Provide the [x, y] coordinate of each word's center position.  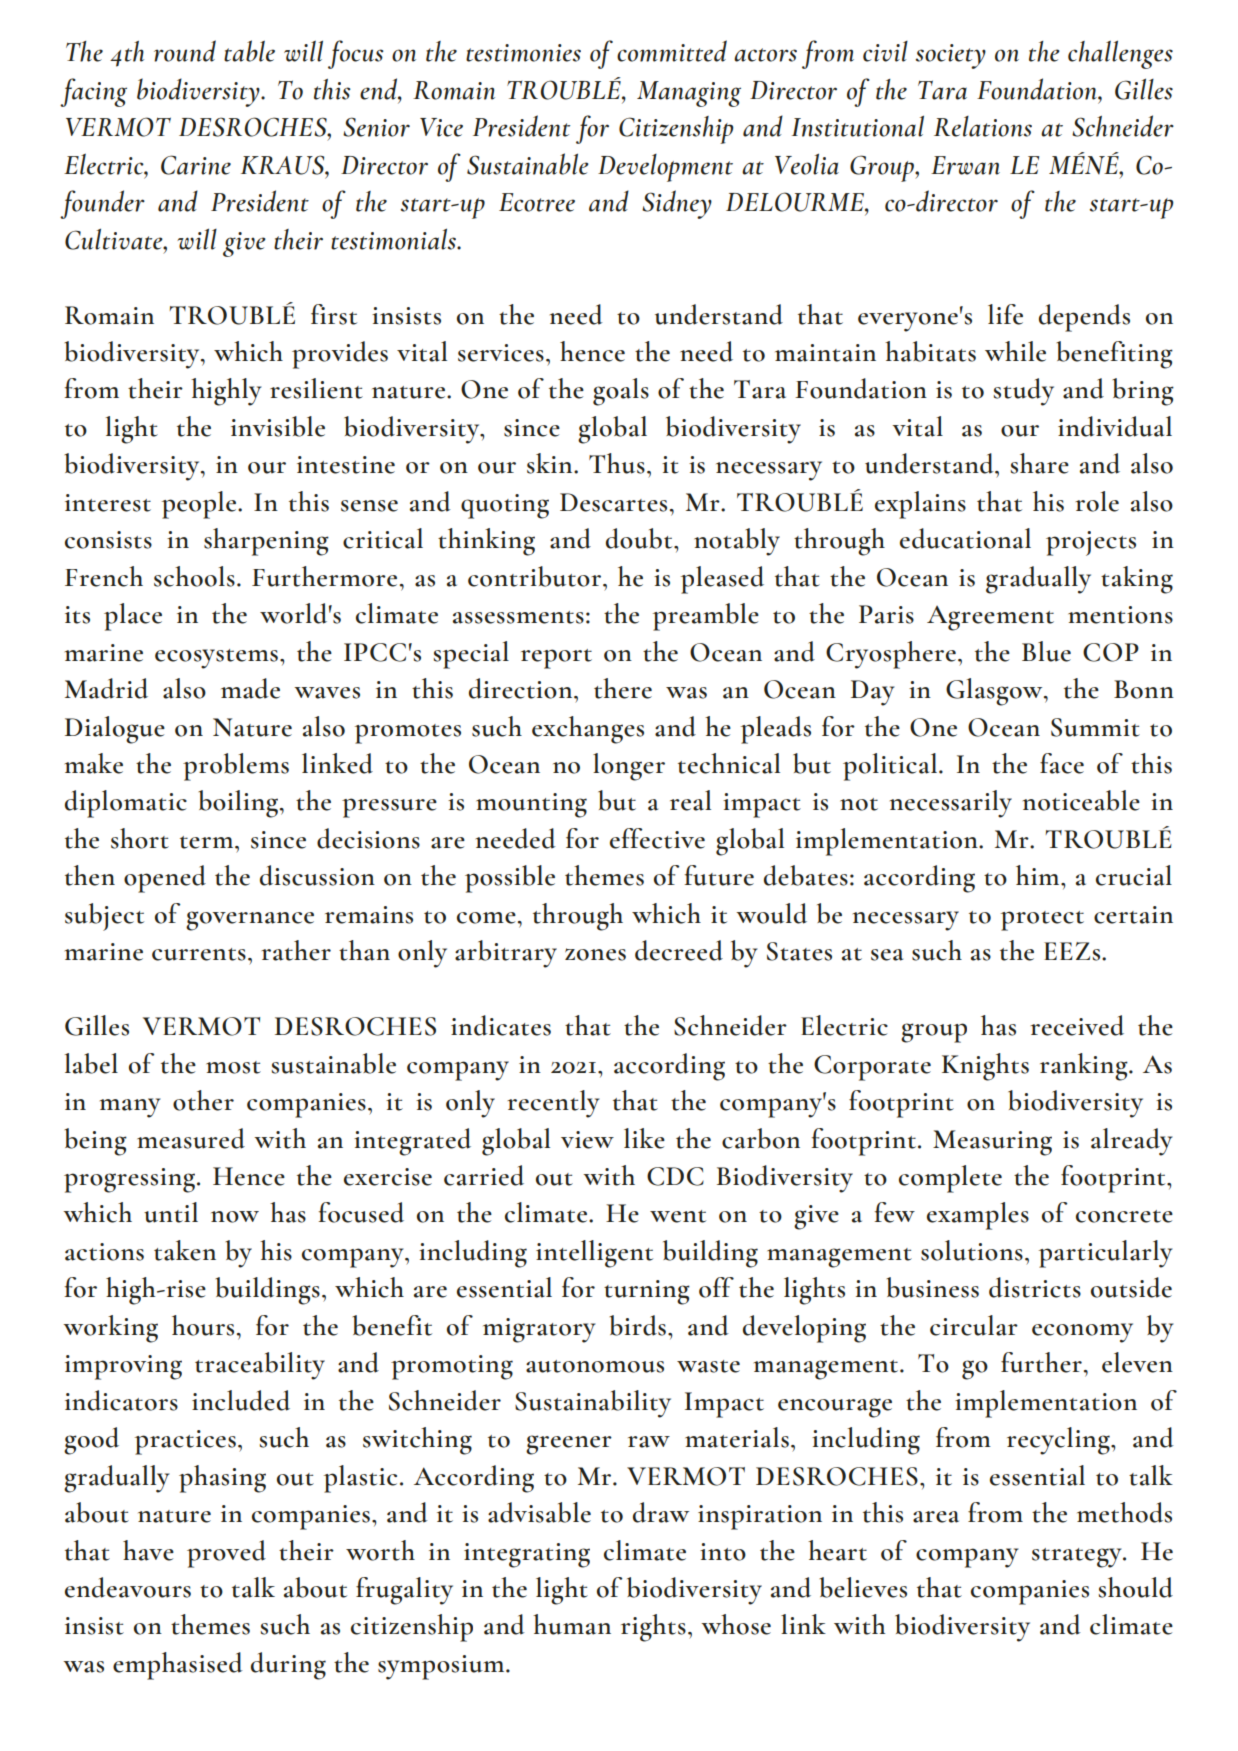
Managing [689, 94]
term [208, 842]
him [1039, 875]
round [185, 51]
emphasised [178, 1666]
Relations [983, 126]
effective [657, 838]
